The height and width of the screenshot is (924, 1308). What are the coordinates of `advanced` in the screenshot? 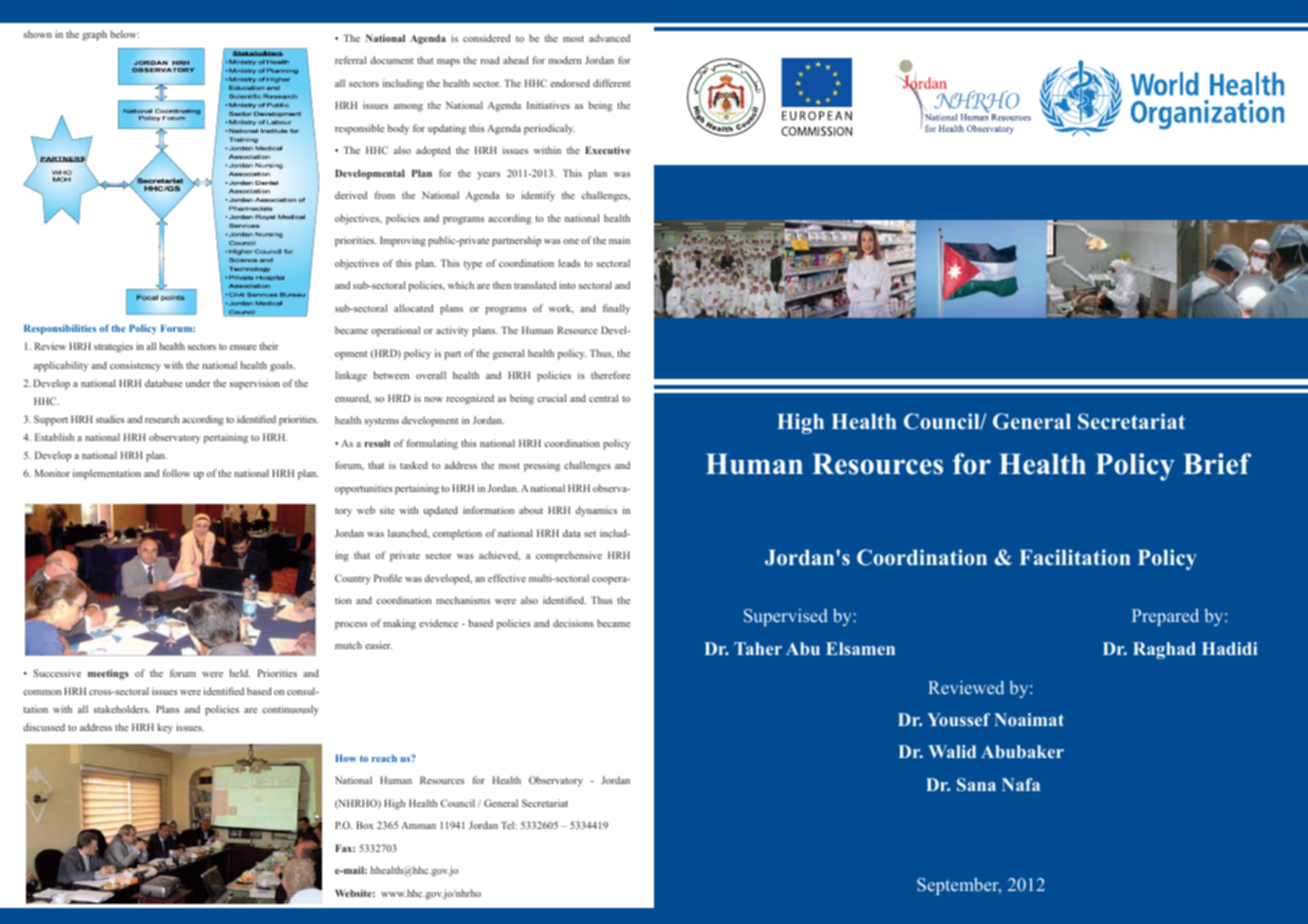 It's located at (609, 38).
